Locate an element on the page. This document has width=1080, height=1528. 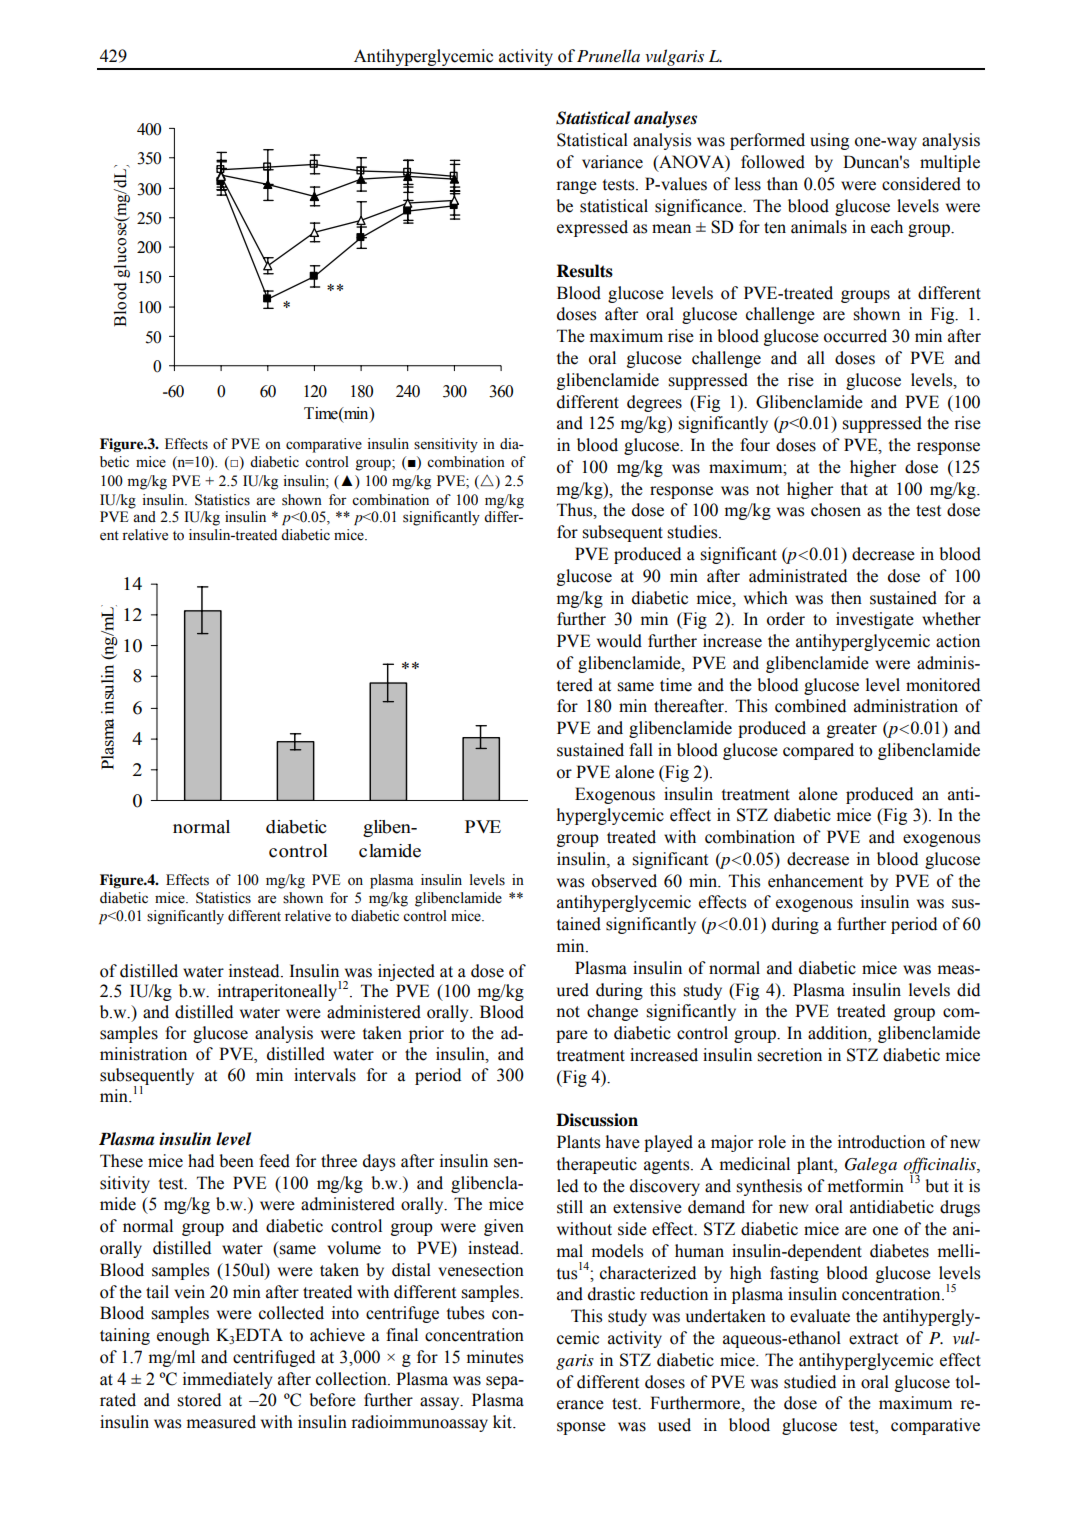
variance is located at coordinates (612, 162).
